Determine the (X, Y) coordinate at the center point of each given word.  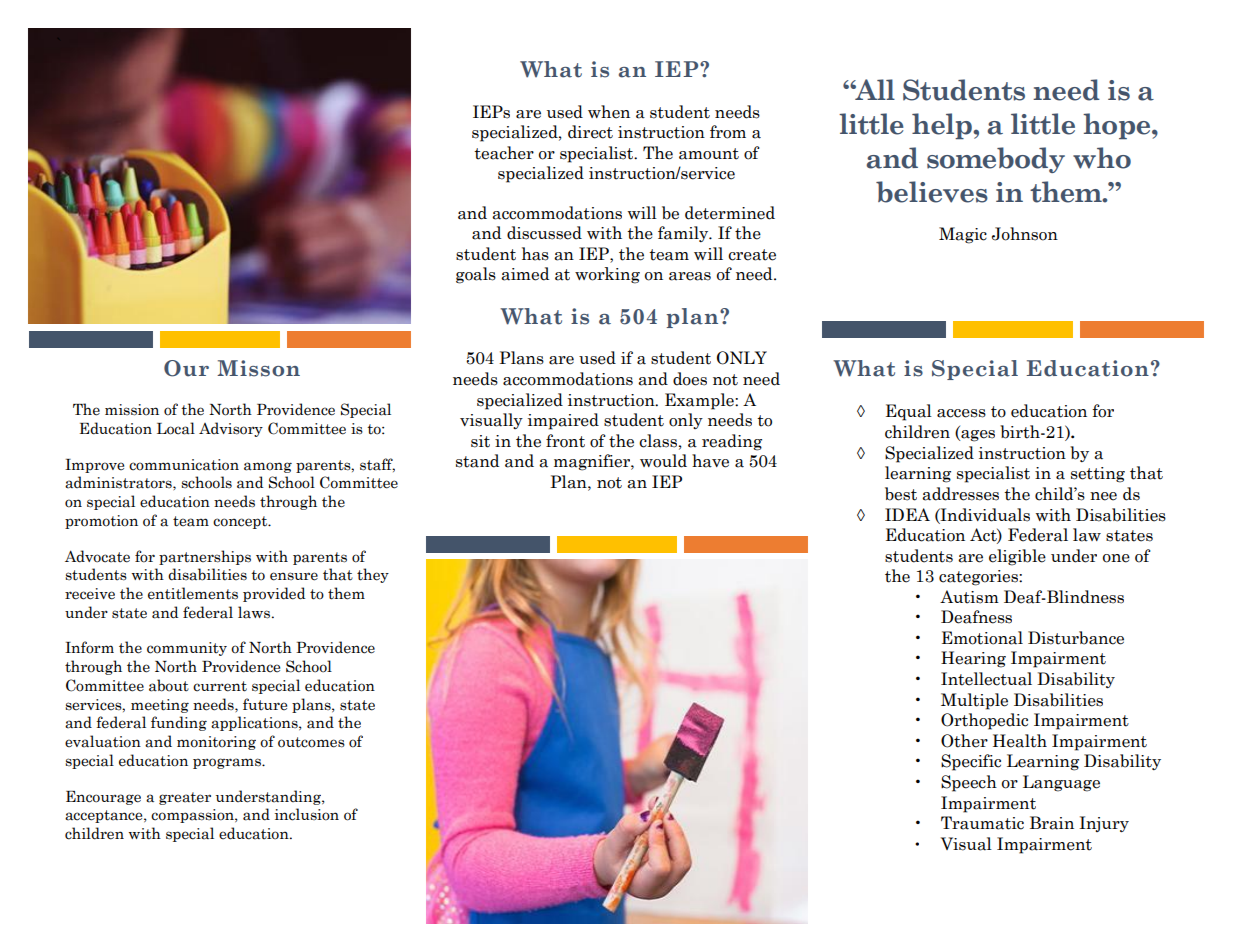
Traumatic (982, 823)
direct (590, 132)
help (943, 126)
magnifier (593, 462)
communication (184, 465)
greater (185, 798)
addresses (960, 494)
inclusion (307, 814)
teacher (504, 153)
